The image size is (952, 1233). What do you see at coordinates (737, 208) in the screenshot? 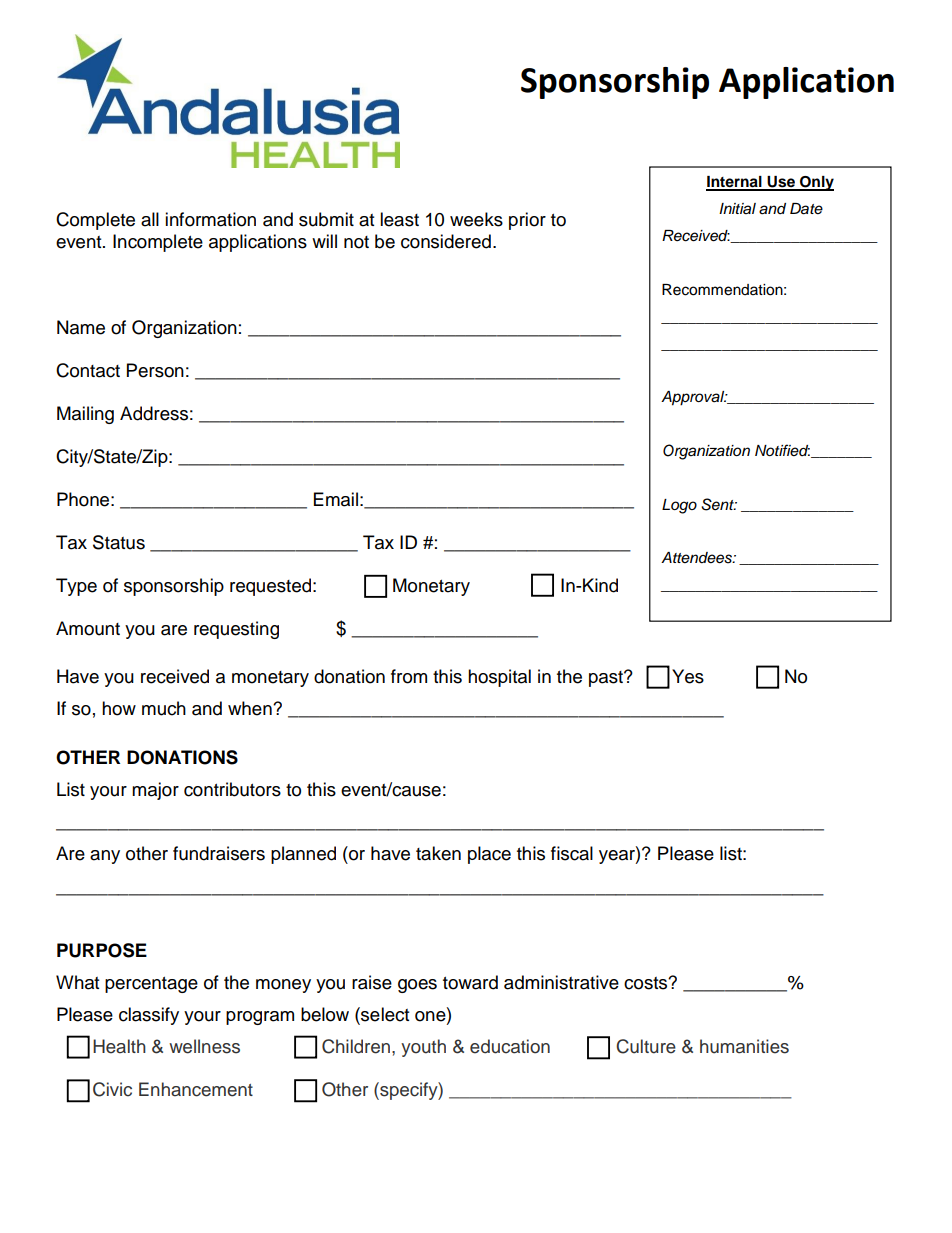
I see `Initial` at bounding box center [737, 208].
